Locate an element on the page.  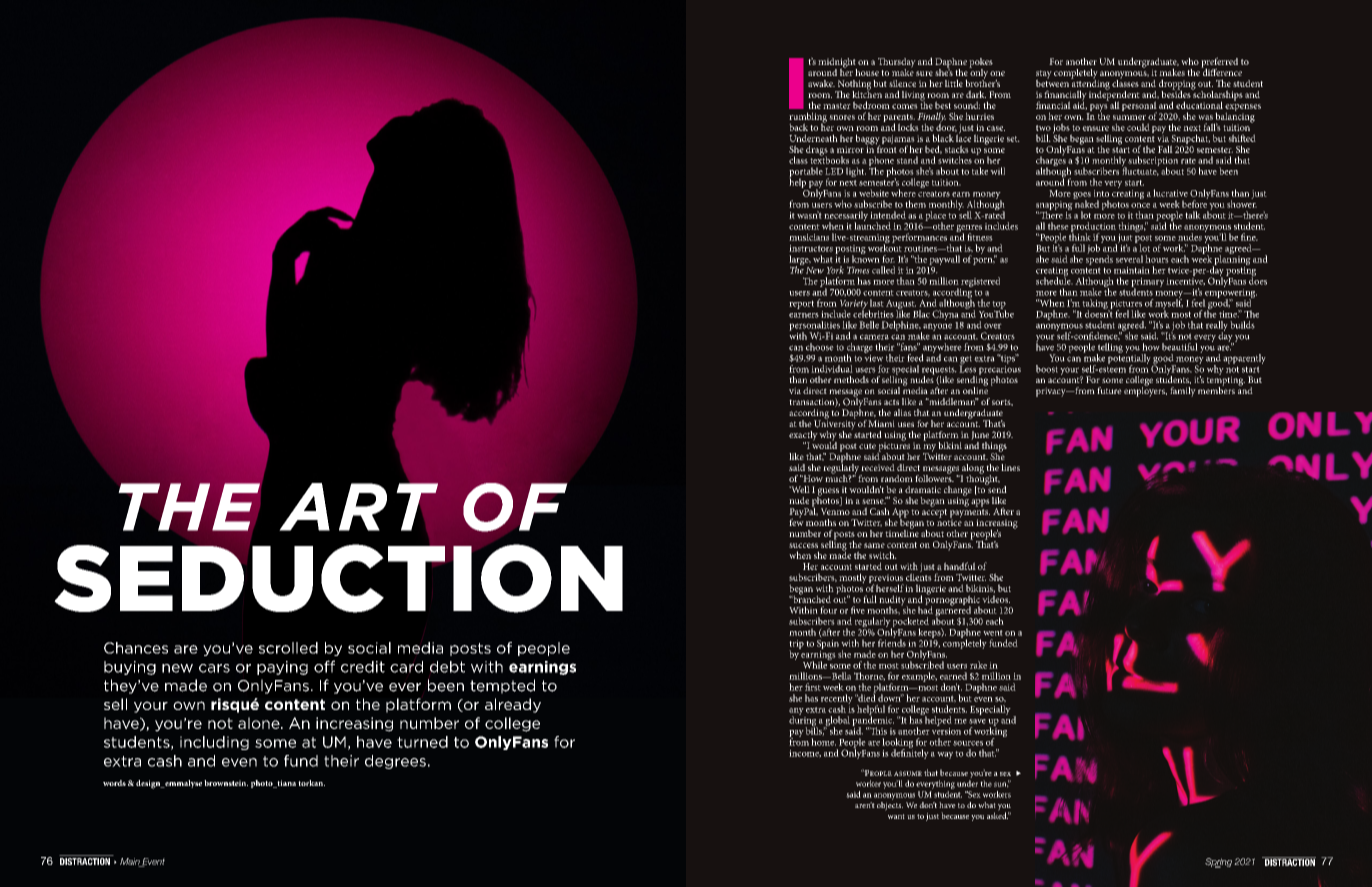
success is located at coordinates (803, 545).
